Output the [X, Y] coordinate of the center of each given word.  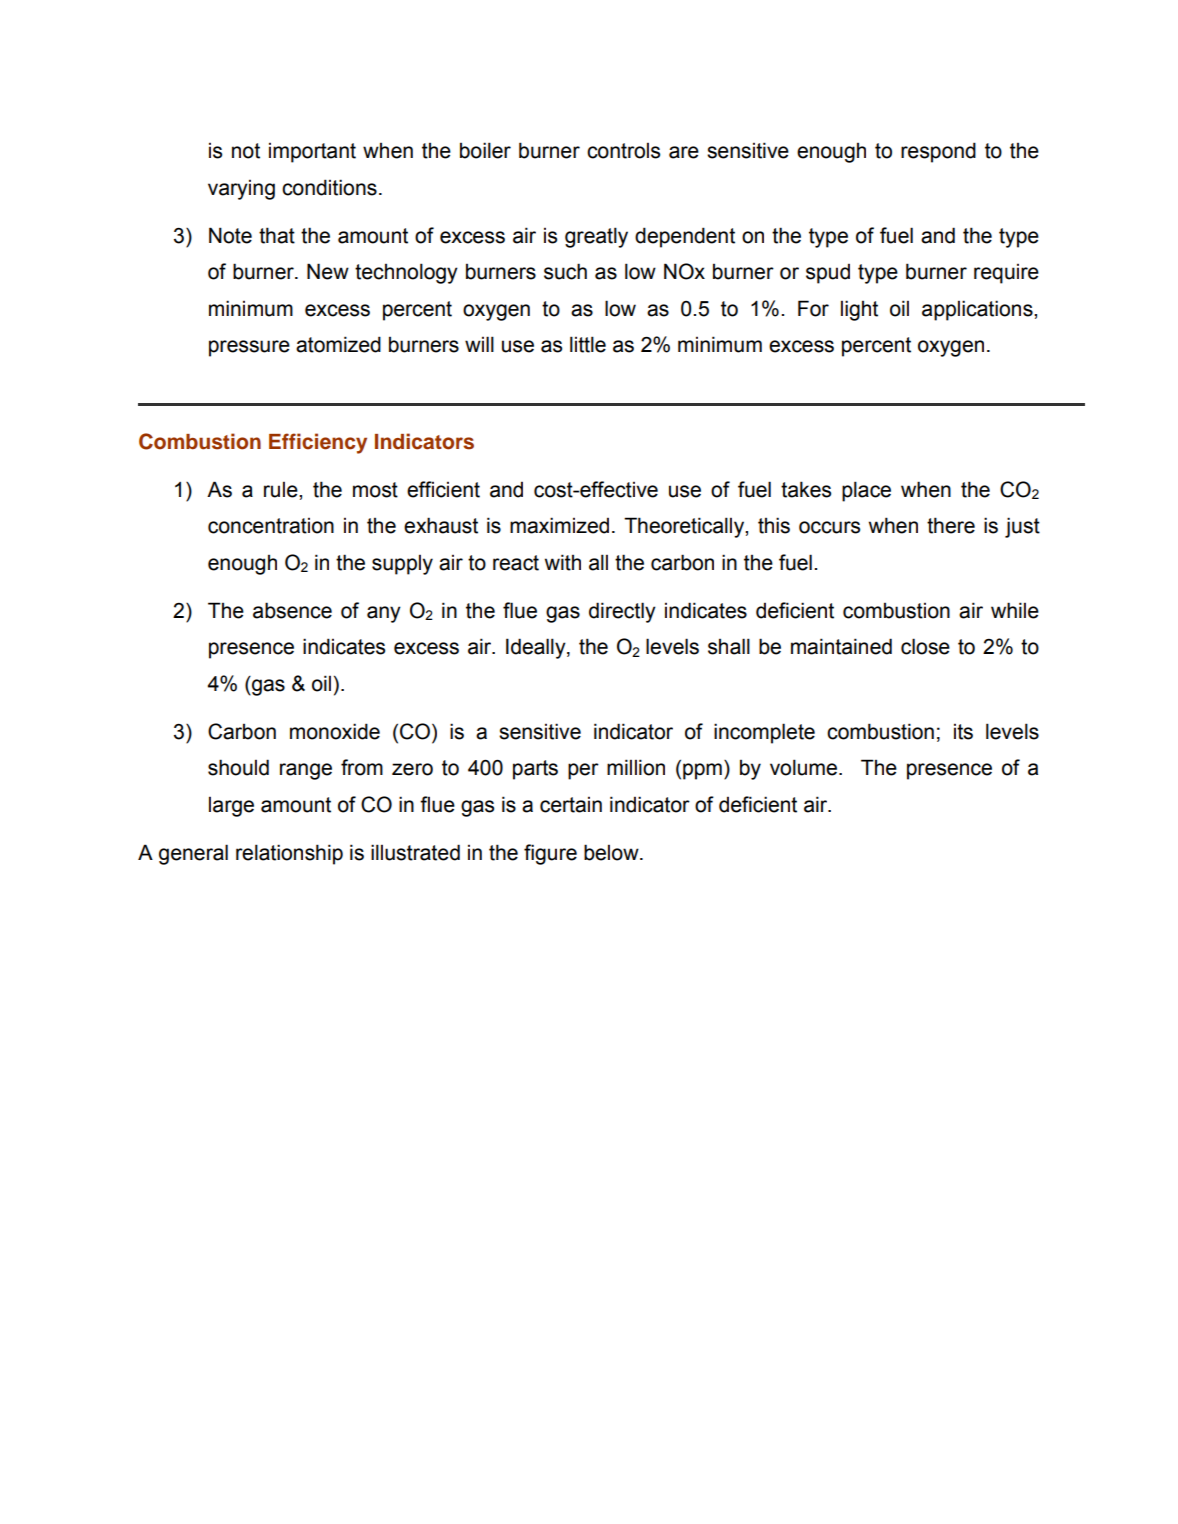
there [951, 525]
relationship [289, 854]
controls [623, 151]
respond [938, 152]
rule [282, 490]
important [312, 153]
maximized [559, 525]
